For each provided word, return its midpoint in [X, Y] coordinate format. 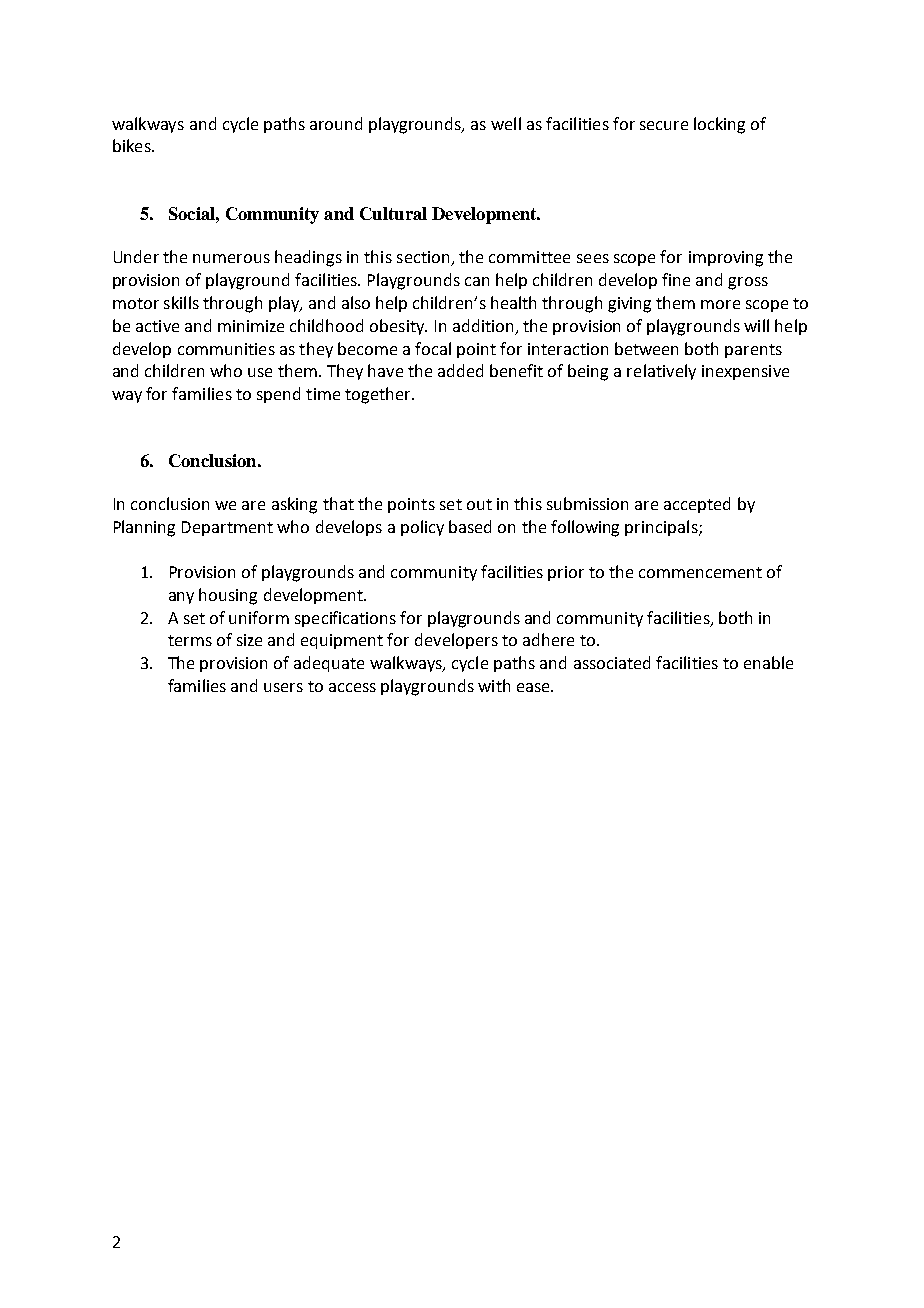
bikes [133, 145]
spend [278, 395]
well [506, 123]
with [494, 685]
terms [190, 640]
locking [719, 125]
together [379, 395]
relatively [661, 372]
